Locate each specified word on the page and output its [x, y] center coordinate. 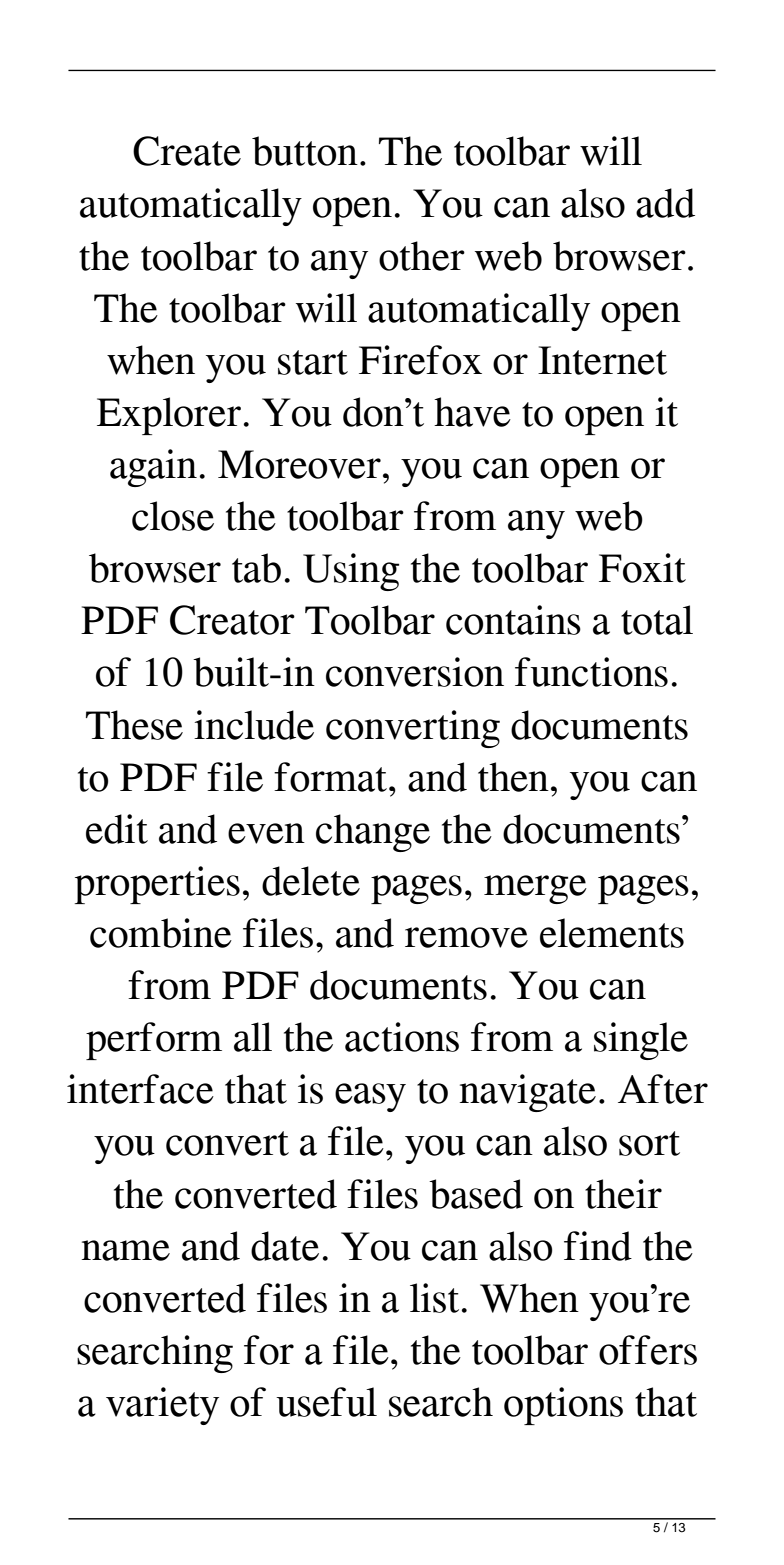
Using [351, 572]
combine [161, 933]
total [657, 620]
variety [162, 1406]
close [173, 516]
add [665, 203]
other [422, 256]
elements [612, 933]
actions [402, 1037]
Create [187, 151]
